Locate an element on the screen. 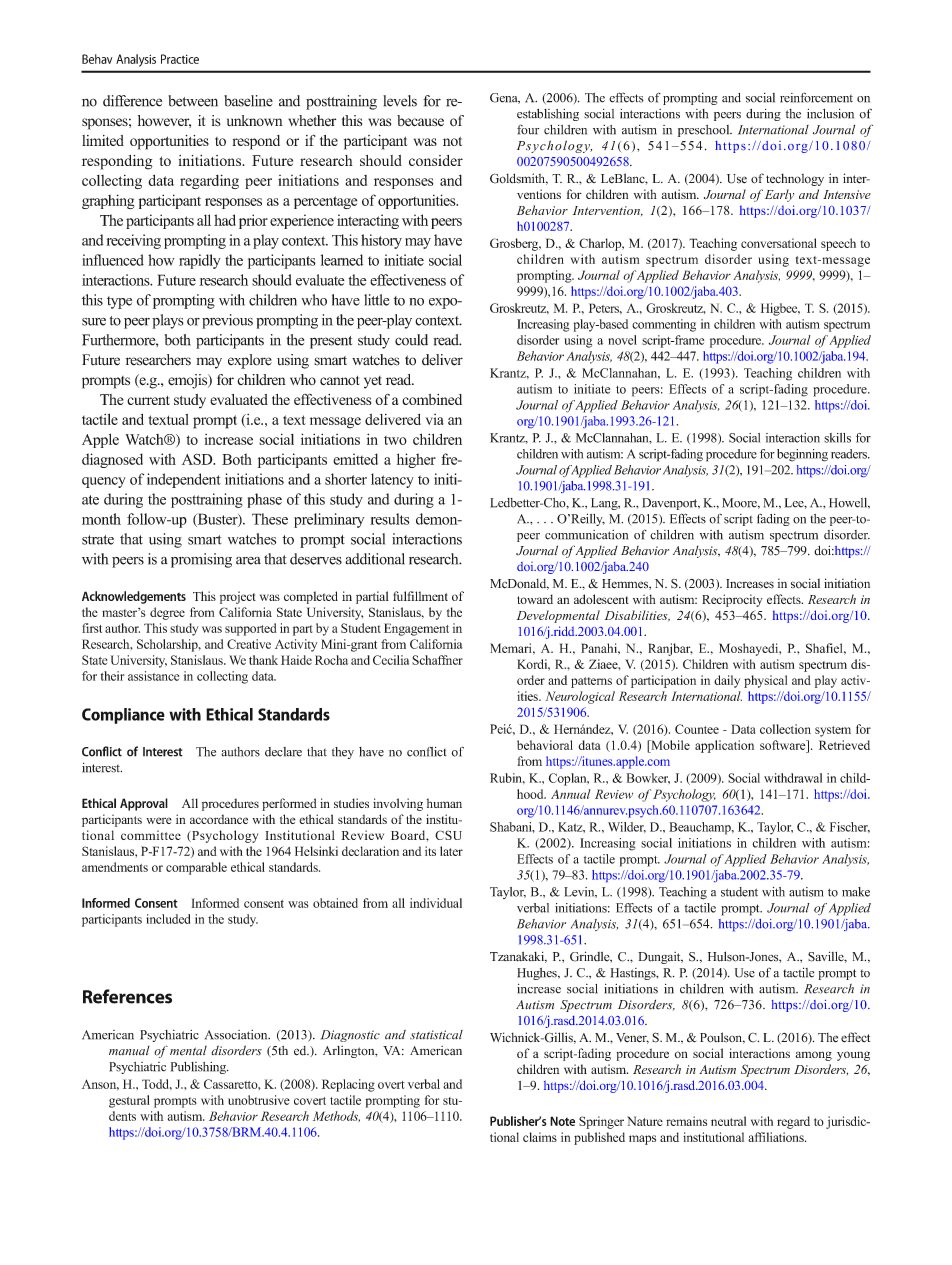 The image size is (952, 1265). independent is located at coordinates (184, 480).
